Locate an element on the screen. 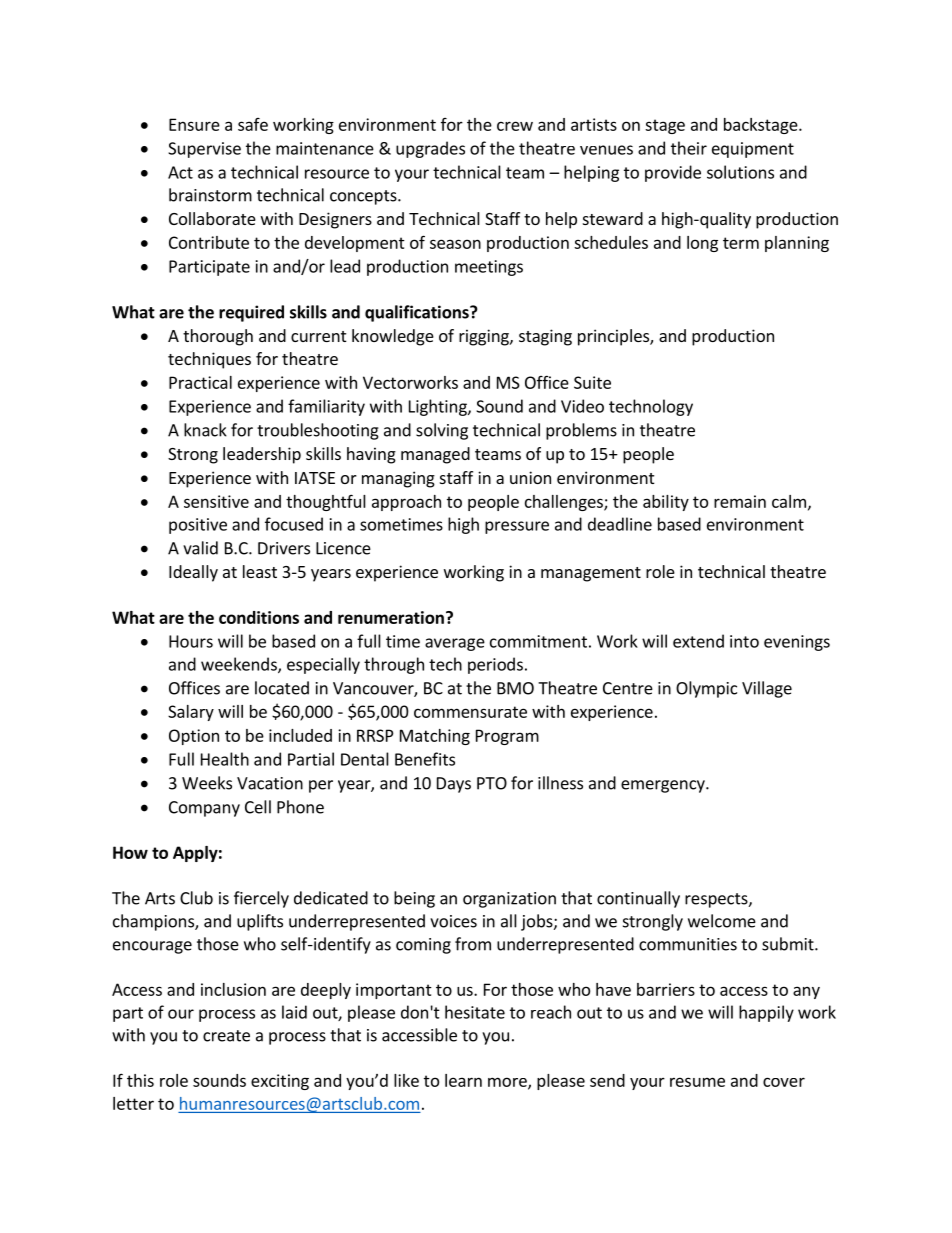 The image size is (952, 1233). Supervise is located at coordinates (204, 150).
